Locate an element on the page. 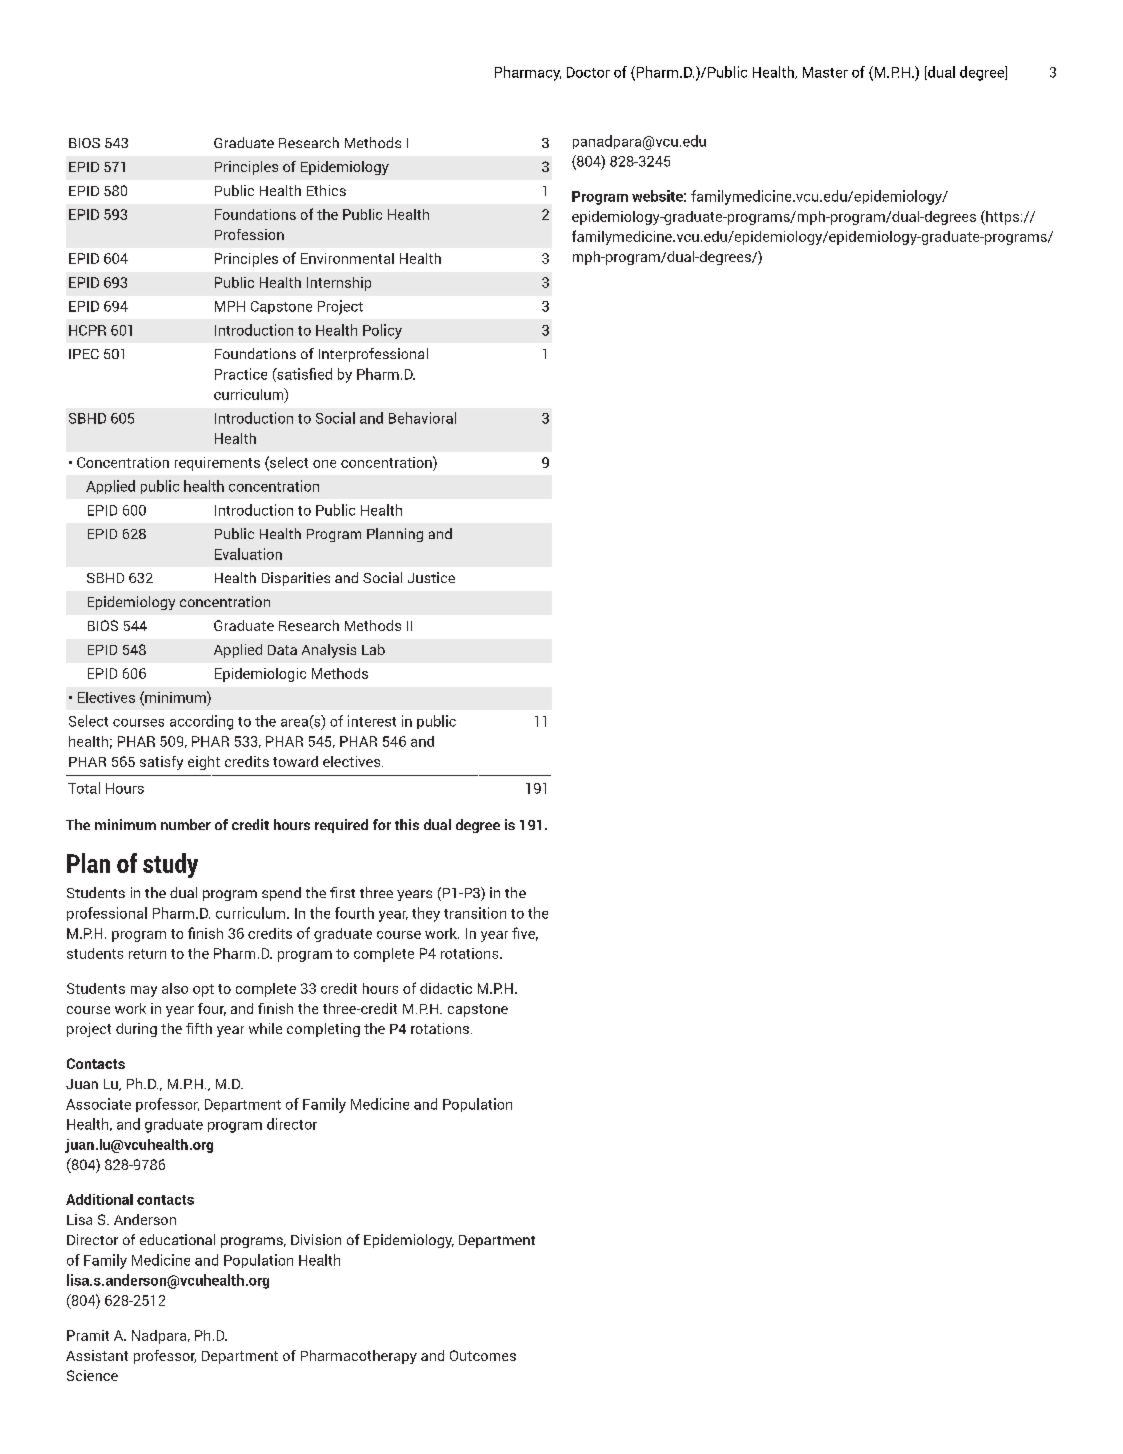  Master is located at coordinates (825, 72).
